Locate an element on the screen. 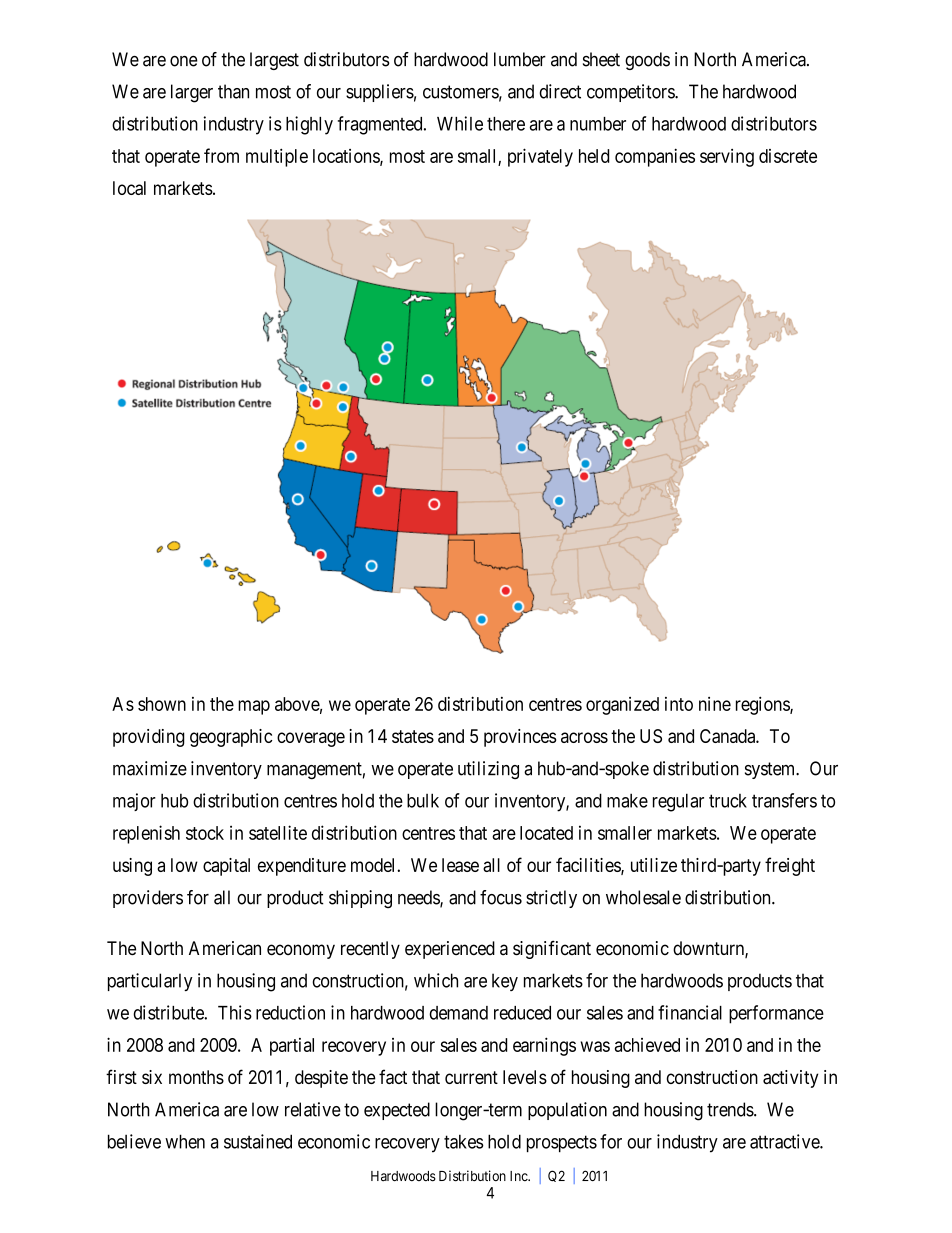  nine is located at coordinates (715, 704).
